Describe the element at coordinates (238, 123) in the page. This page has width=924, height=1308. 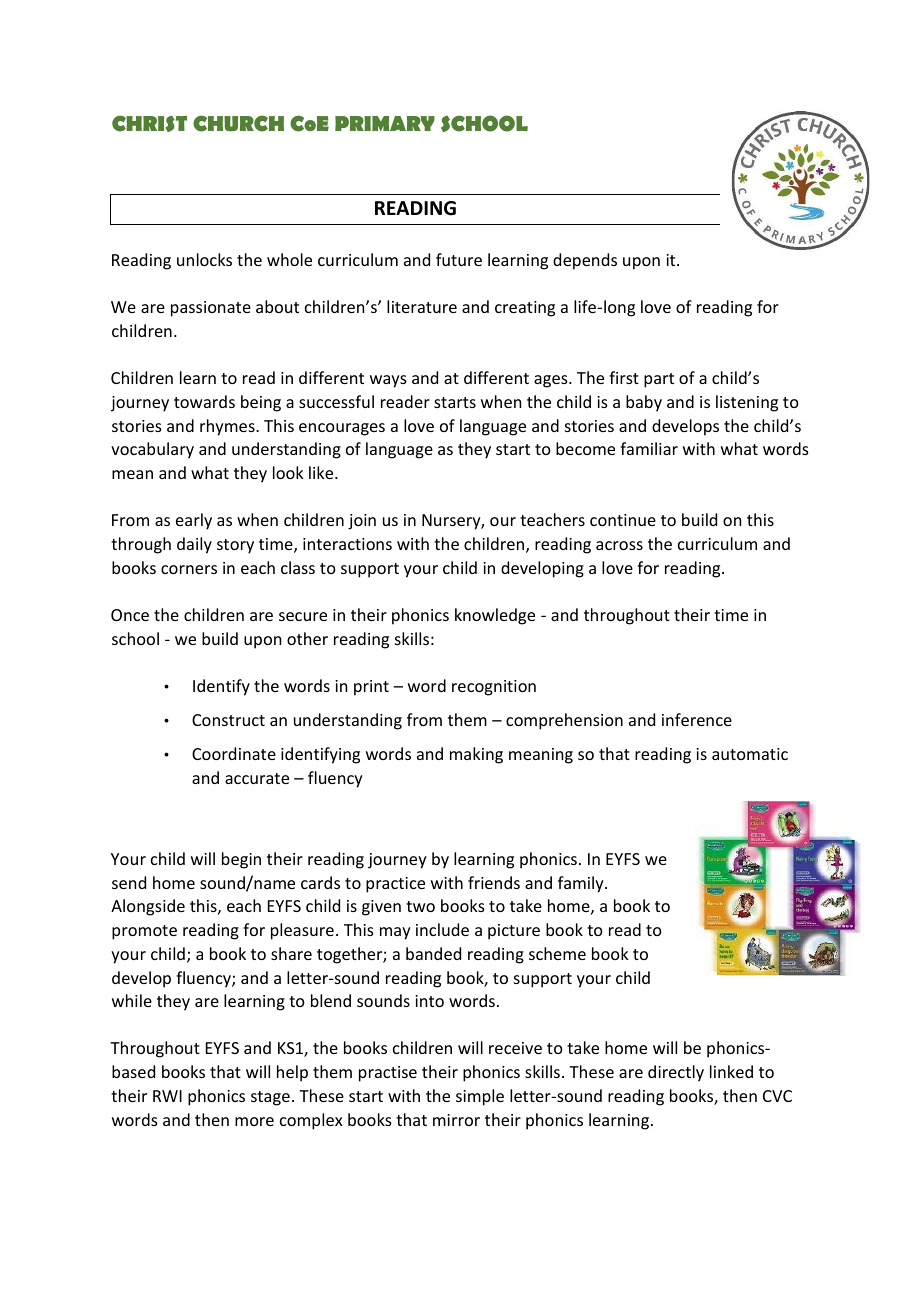
I see `CHURCH` at that location.
